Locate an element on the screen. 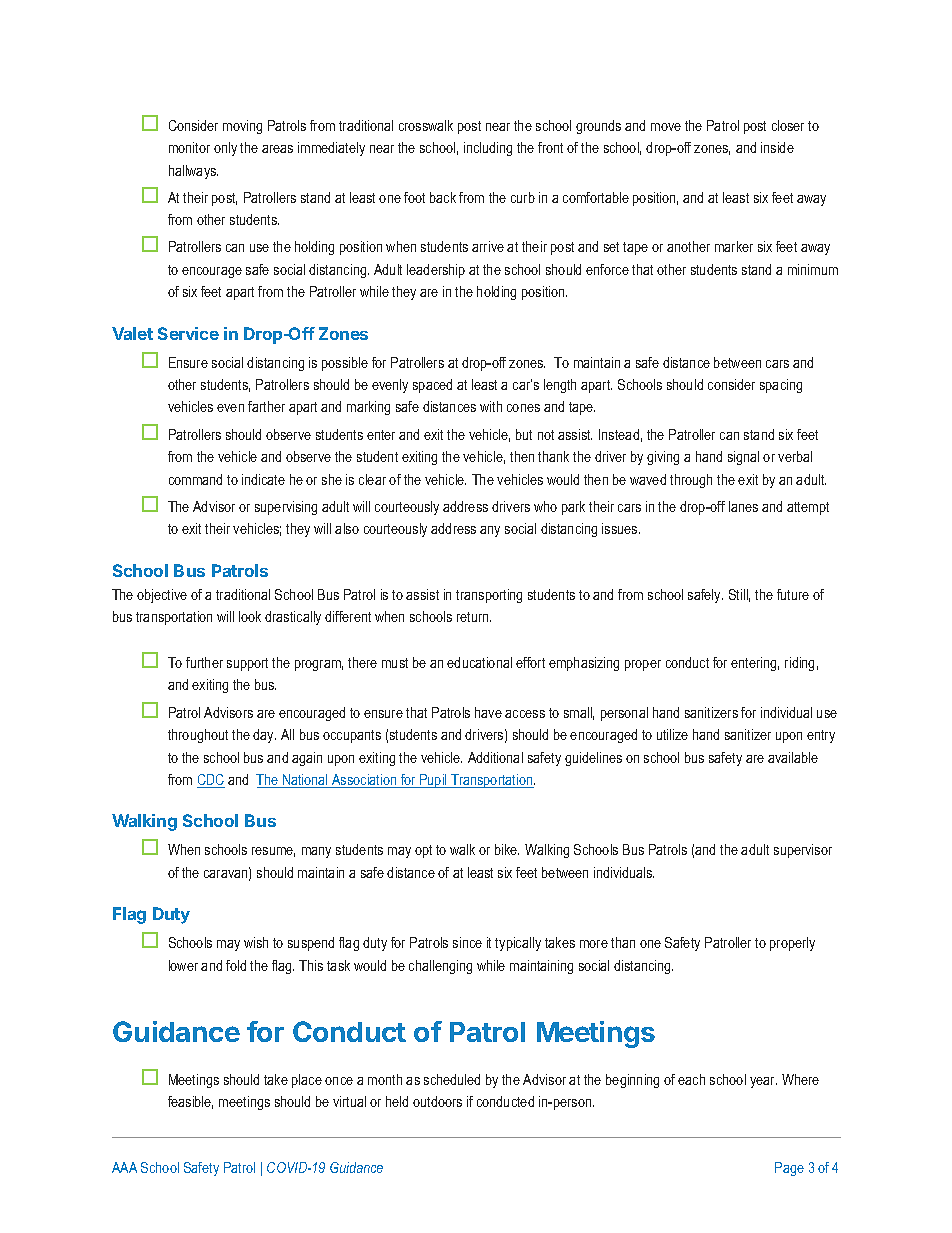 The width and height of the screenshot is (952, 1233). future is located at coordinates (793, 594).
